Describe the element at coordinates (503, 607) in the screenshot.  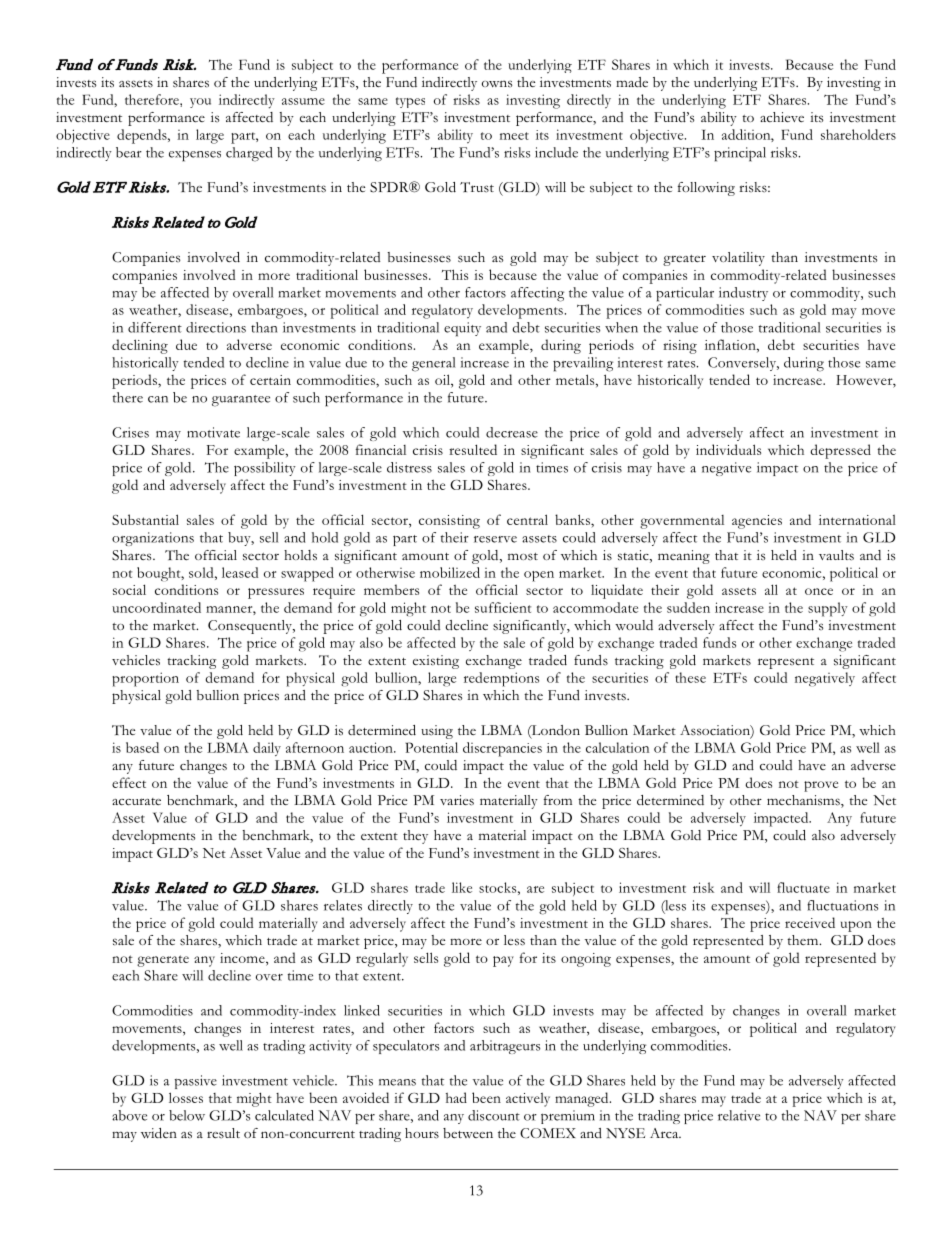
I see `sufficient` at that location.
